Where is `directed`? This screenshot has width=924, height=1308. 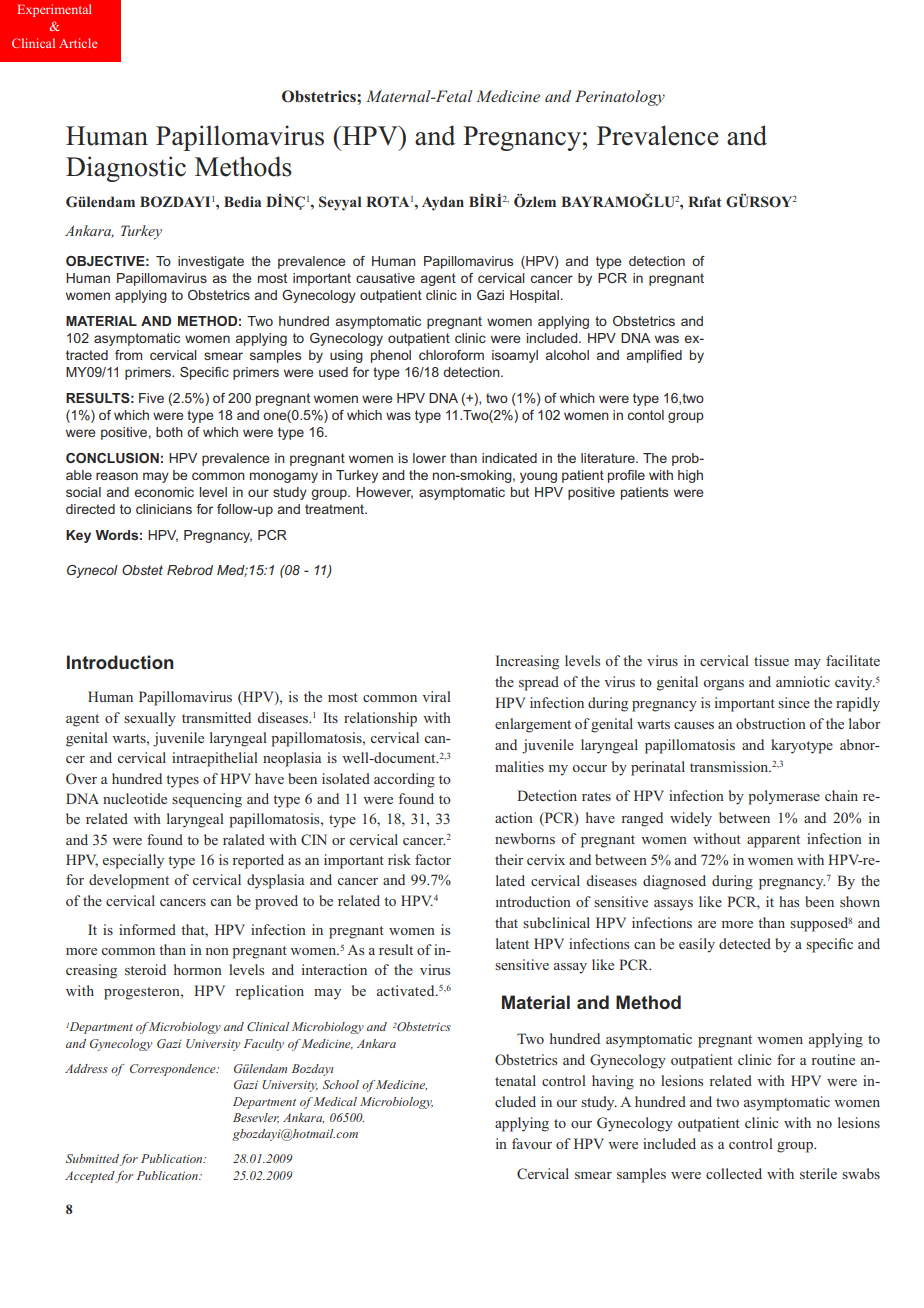 directed is located at coordinates (90, 509).
